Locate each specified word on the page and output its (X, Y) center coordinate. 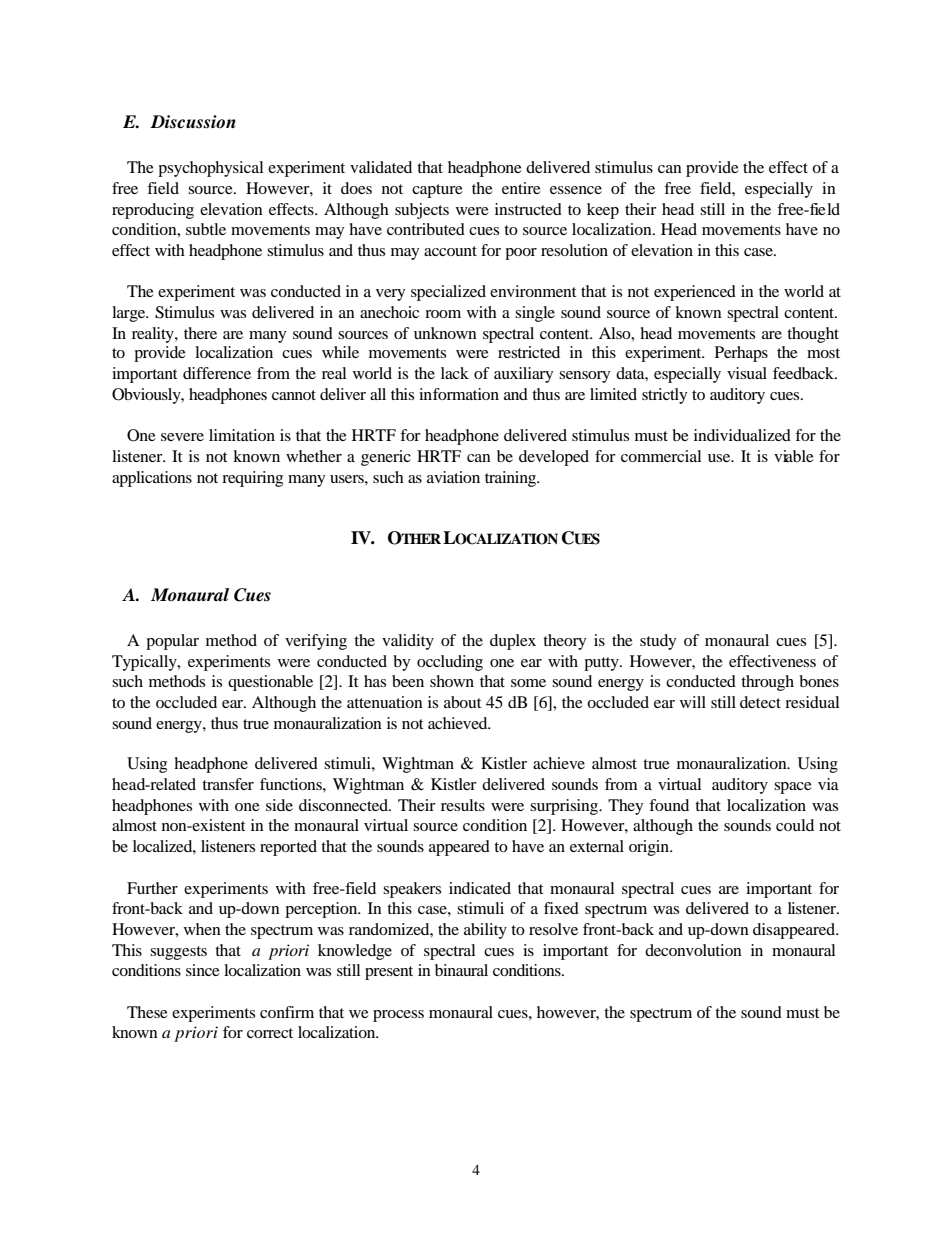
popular (172, 642)
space (793, 788)
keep (603, 211)
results (463, 805)
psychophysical (210, 169)
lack (455, 373)
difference (217, 373)
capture (437, 191)
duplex (513, 642)
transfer (228, 784)
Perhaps (741, 354)
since (203, 970)
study (658, 642)
